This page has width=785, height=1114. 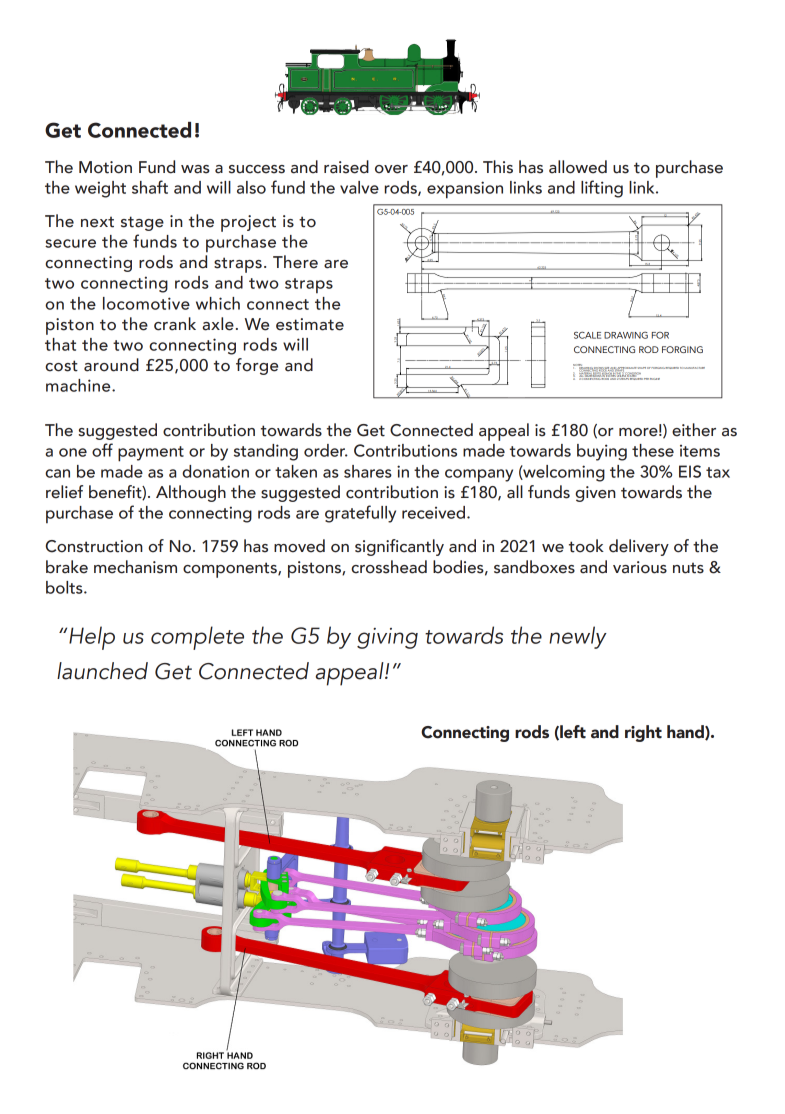 I want to click on valve, so click(x=359, y=187).
